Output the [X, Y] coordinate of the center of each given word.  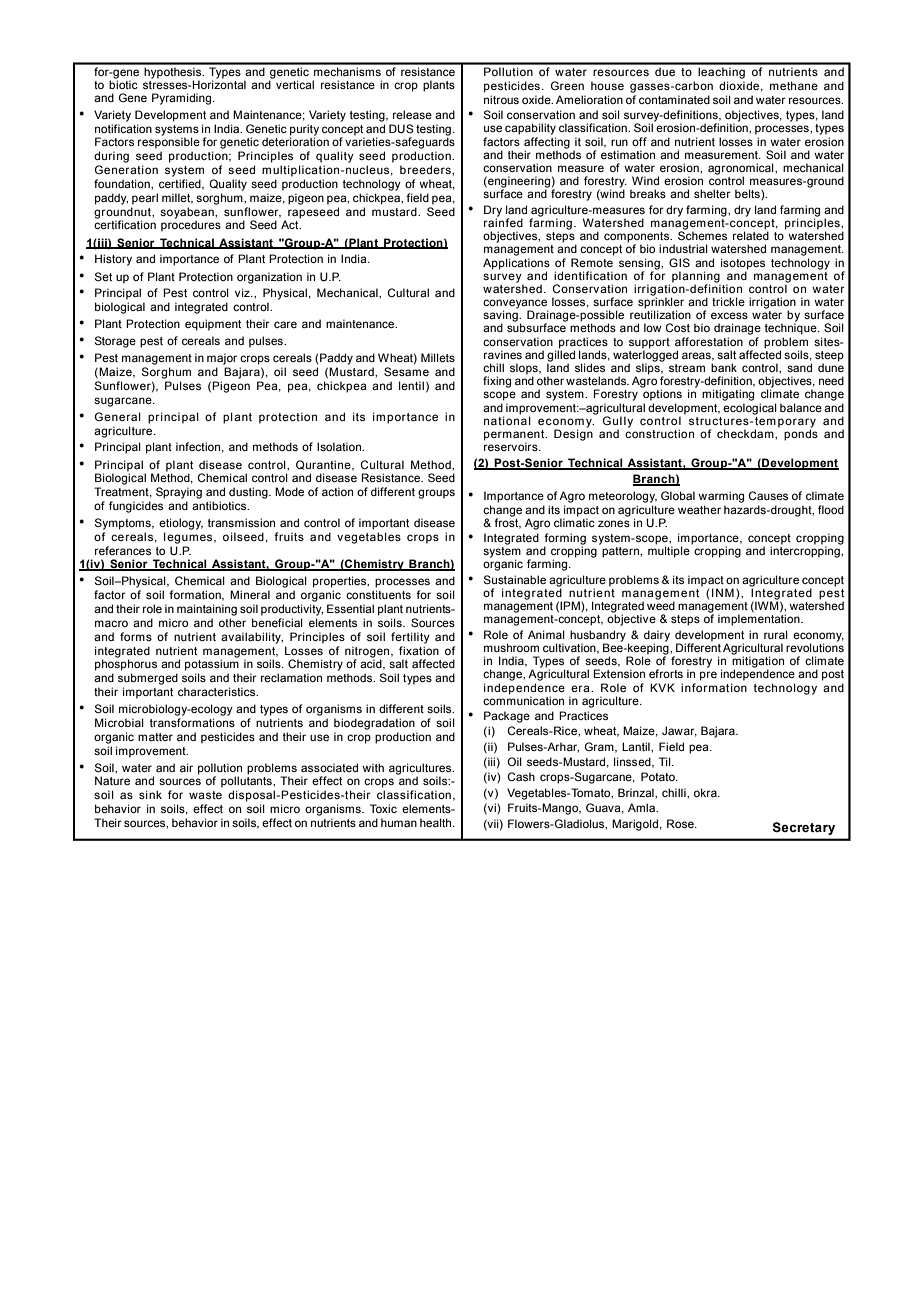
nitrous [501, 99]
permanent [515, 436]
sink [150, 794]
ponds [801, 434]
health [437, 822]
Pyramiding [183, 99]
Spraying [179, 493]
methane [794, 85]
